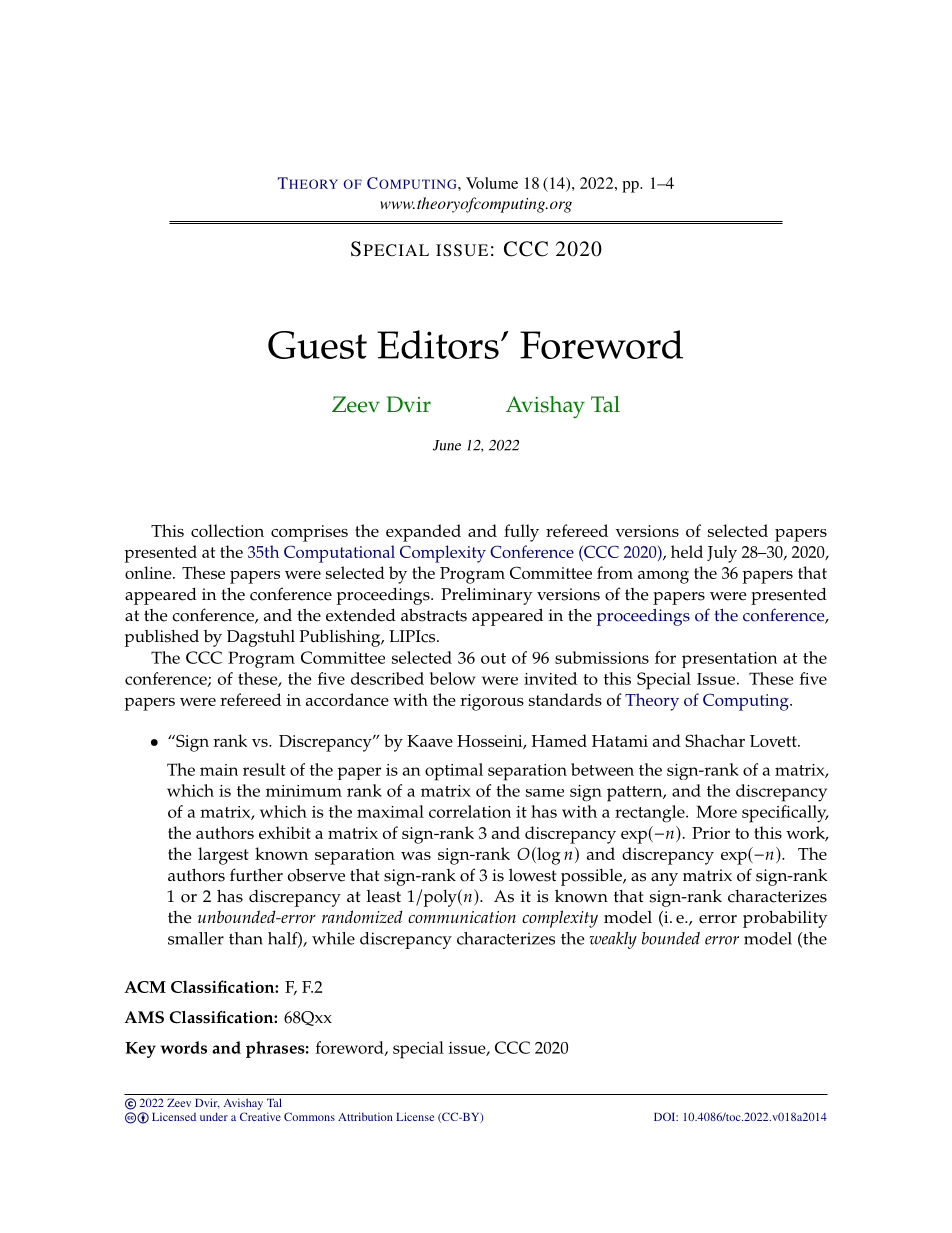  What do you see at coordinates (214, 1116) in the screenshot?
I see `under` at bounding box center [214, 1116].
